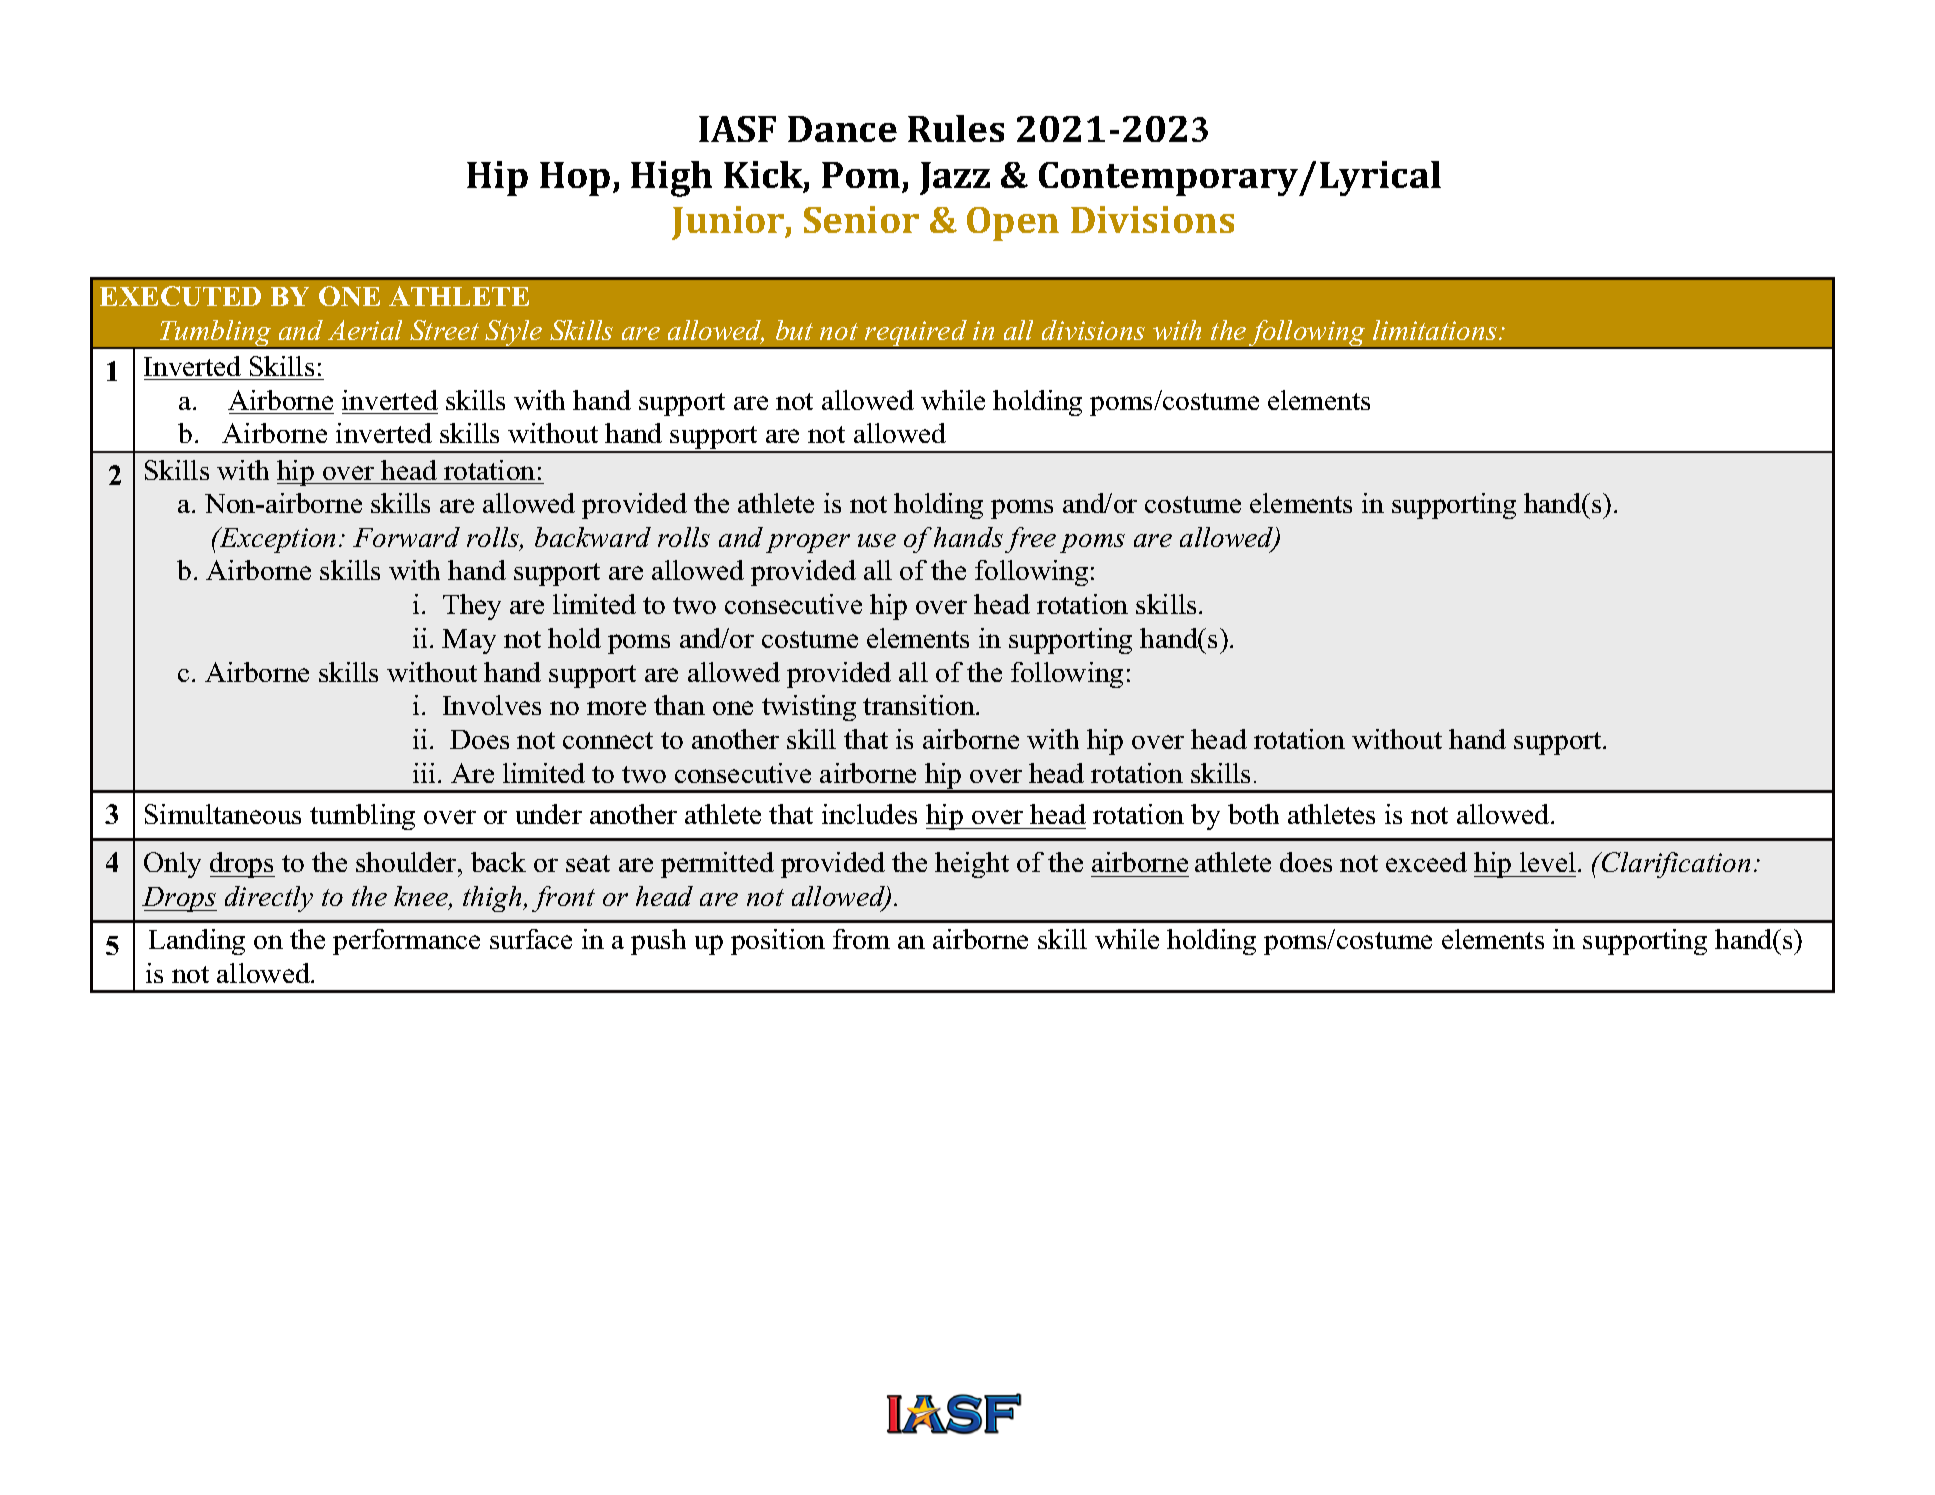 This screenshot has height=1495, width=1935. Describe the element at coordinates (877, 540) in the screenshot. I see `use` at that location.
